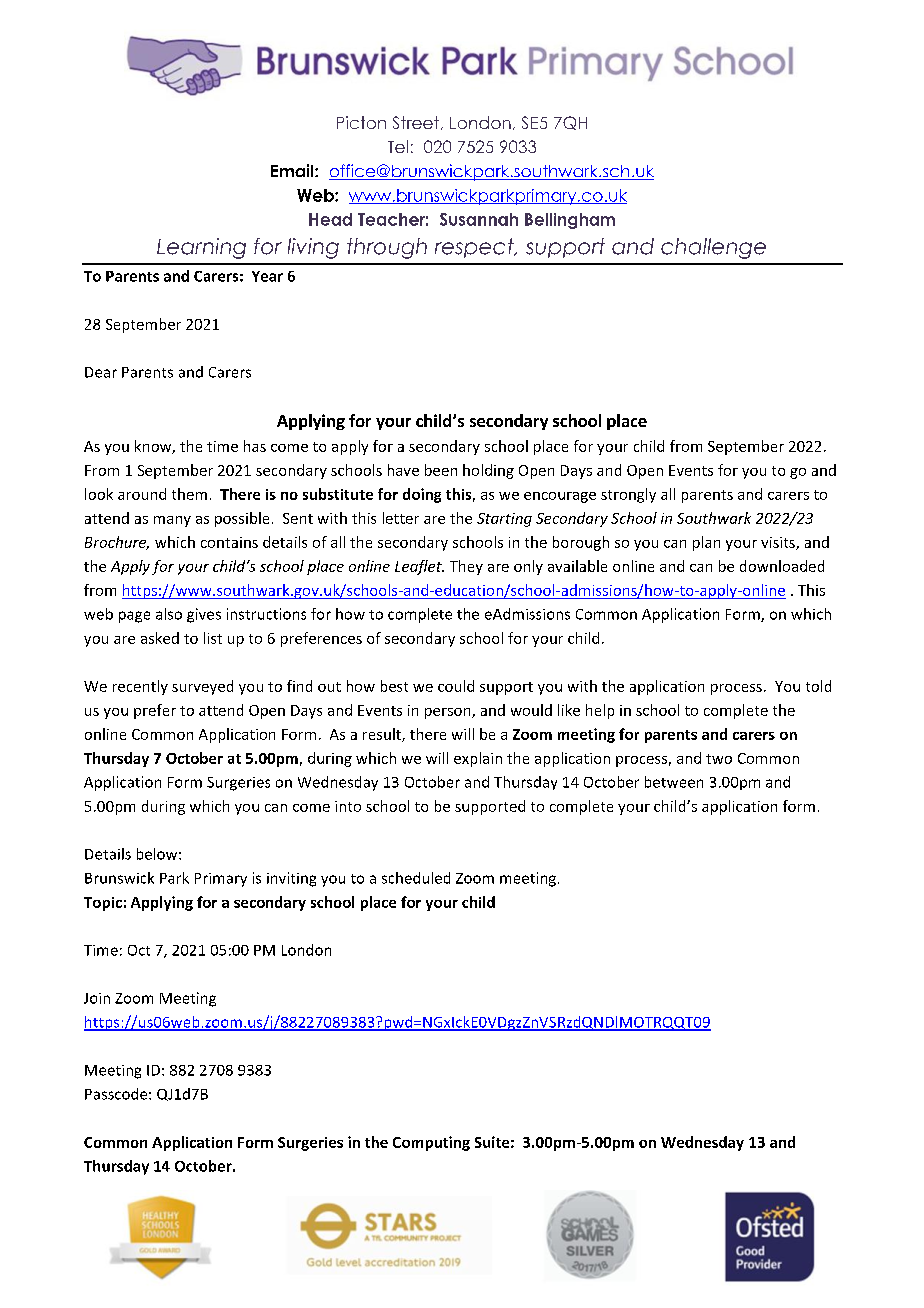 This image has height=1308, width=924. What do you see at coordinates (466, 567) in the image?
I see `They` at bounding box center [466, 567].
